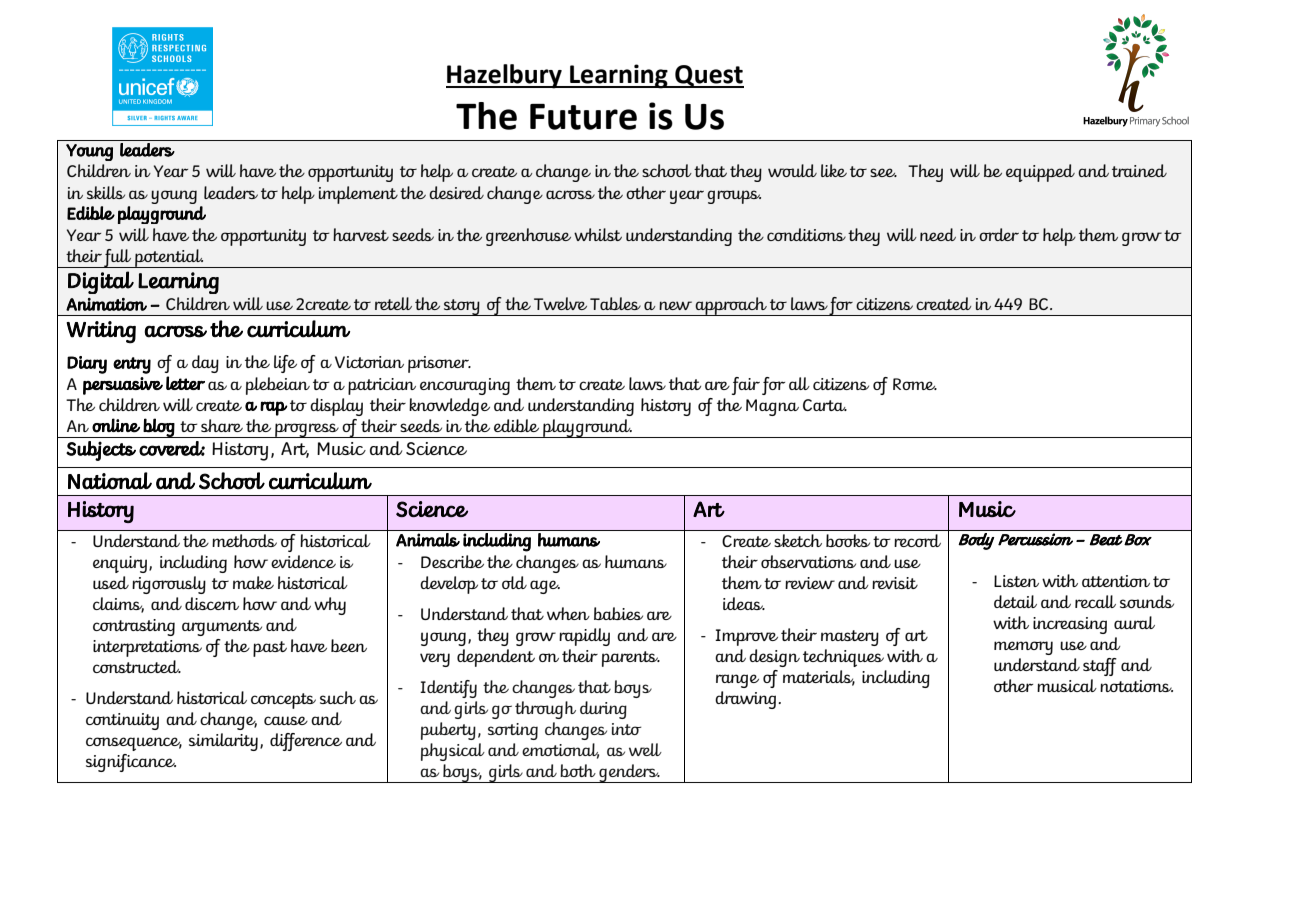 The height and width of the screenshot is (924, 1308). I want to click on skills, so click(106, 192).
